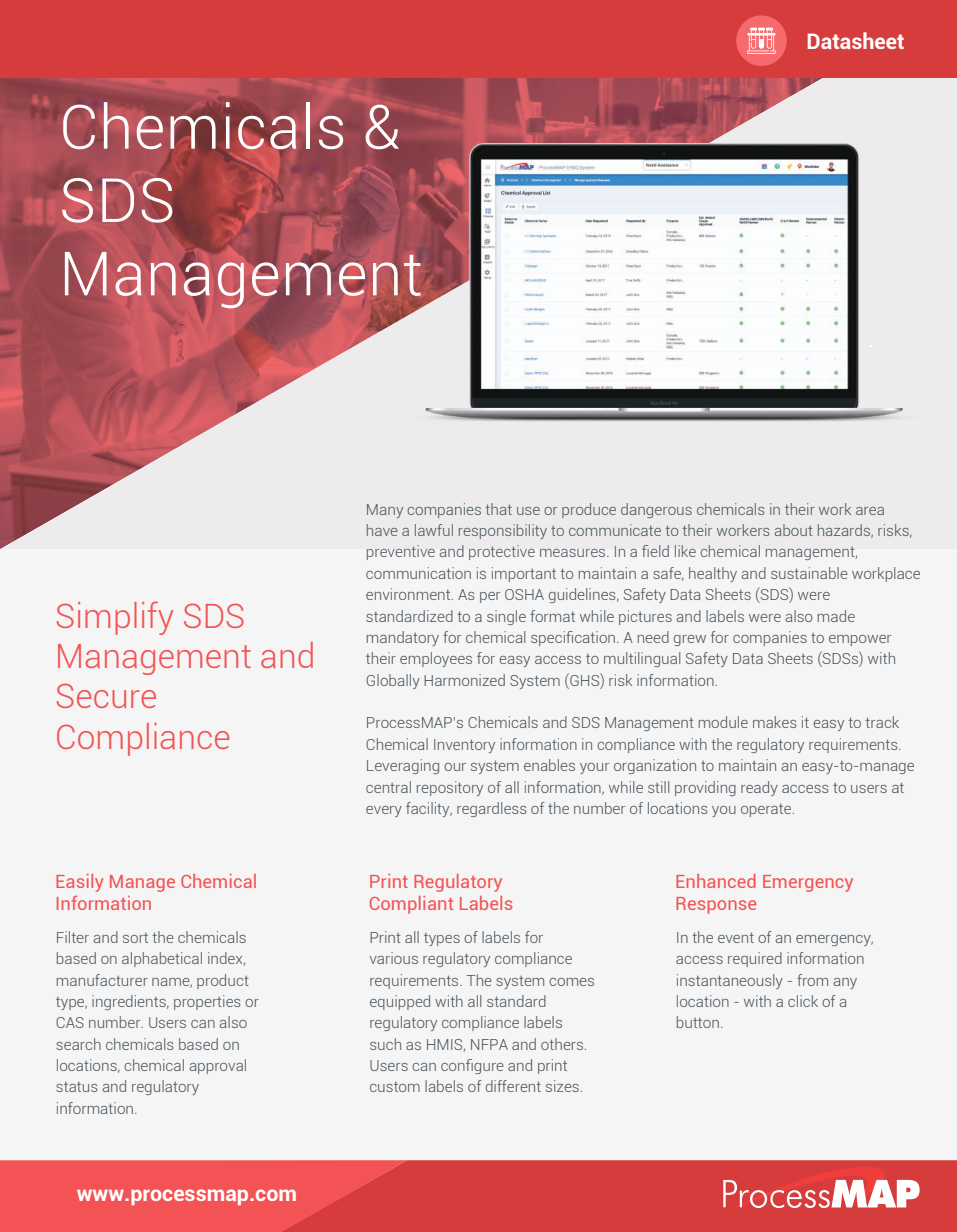  What do you see at coordinates (492, 809) in the screenshot?
I see `regardless` at bounding box center [492, 809].
